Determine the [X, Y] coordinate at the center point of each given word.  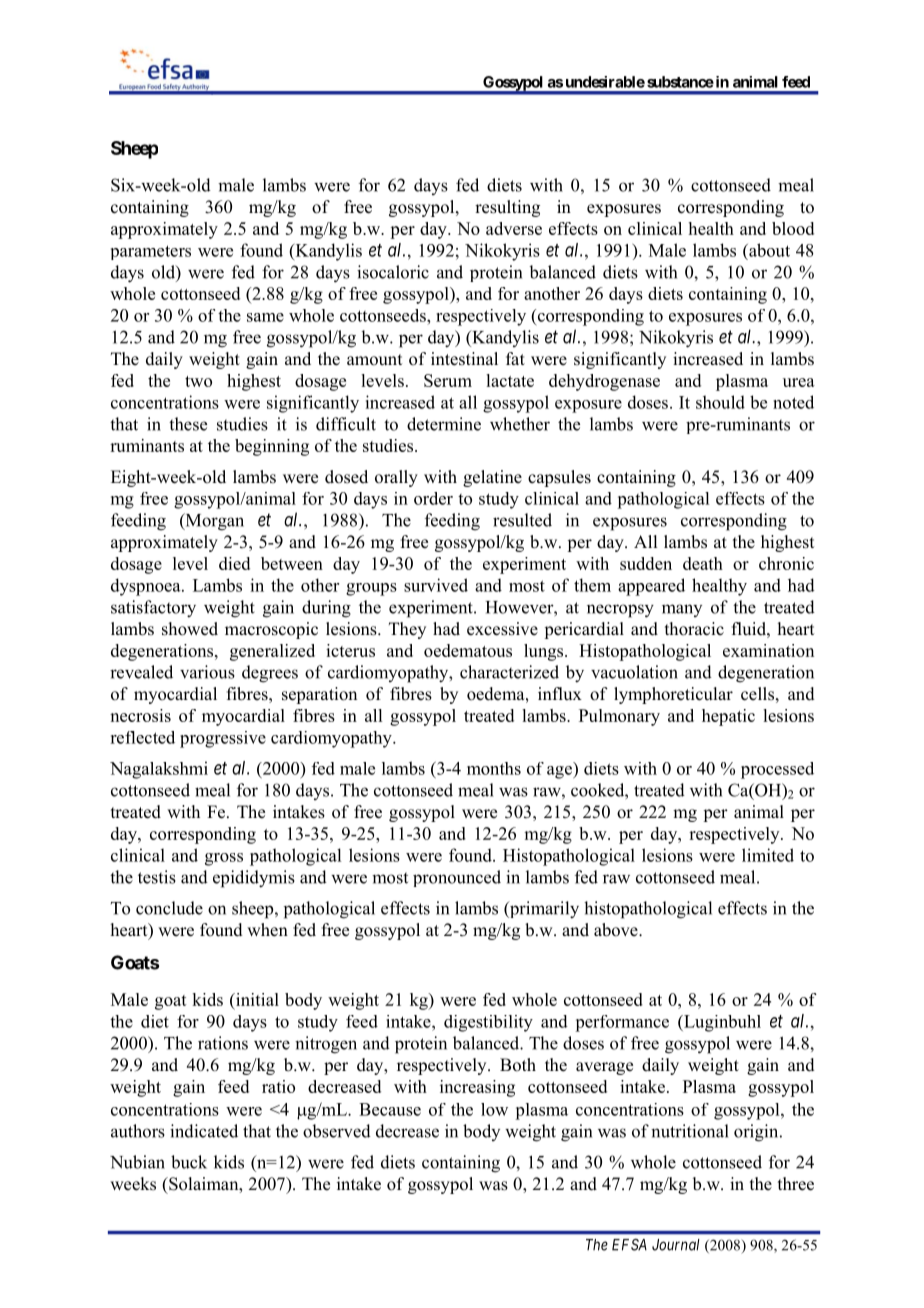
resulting [507, 208]
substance [680, 82]
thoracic [694, 629]
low [494, 1109]
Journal [676, 1245]
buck [189, 1162]
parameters [151, 252]
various [207, 672]
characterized [509, 672]
